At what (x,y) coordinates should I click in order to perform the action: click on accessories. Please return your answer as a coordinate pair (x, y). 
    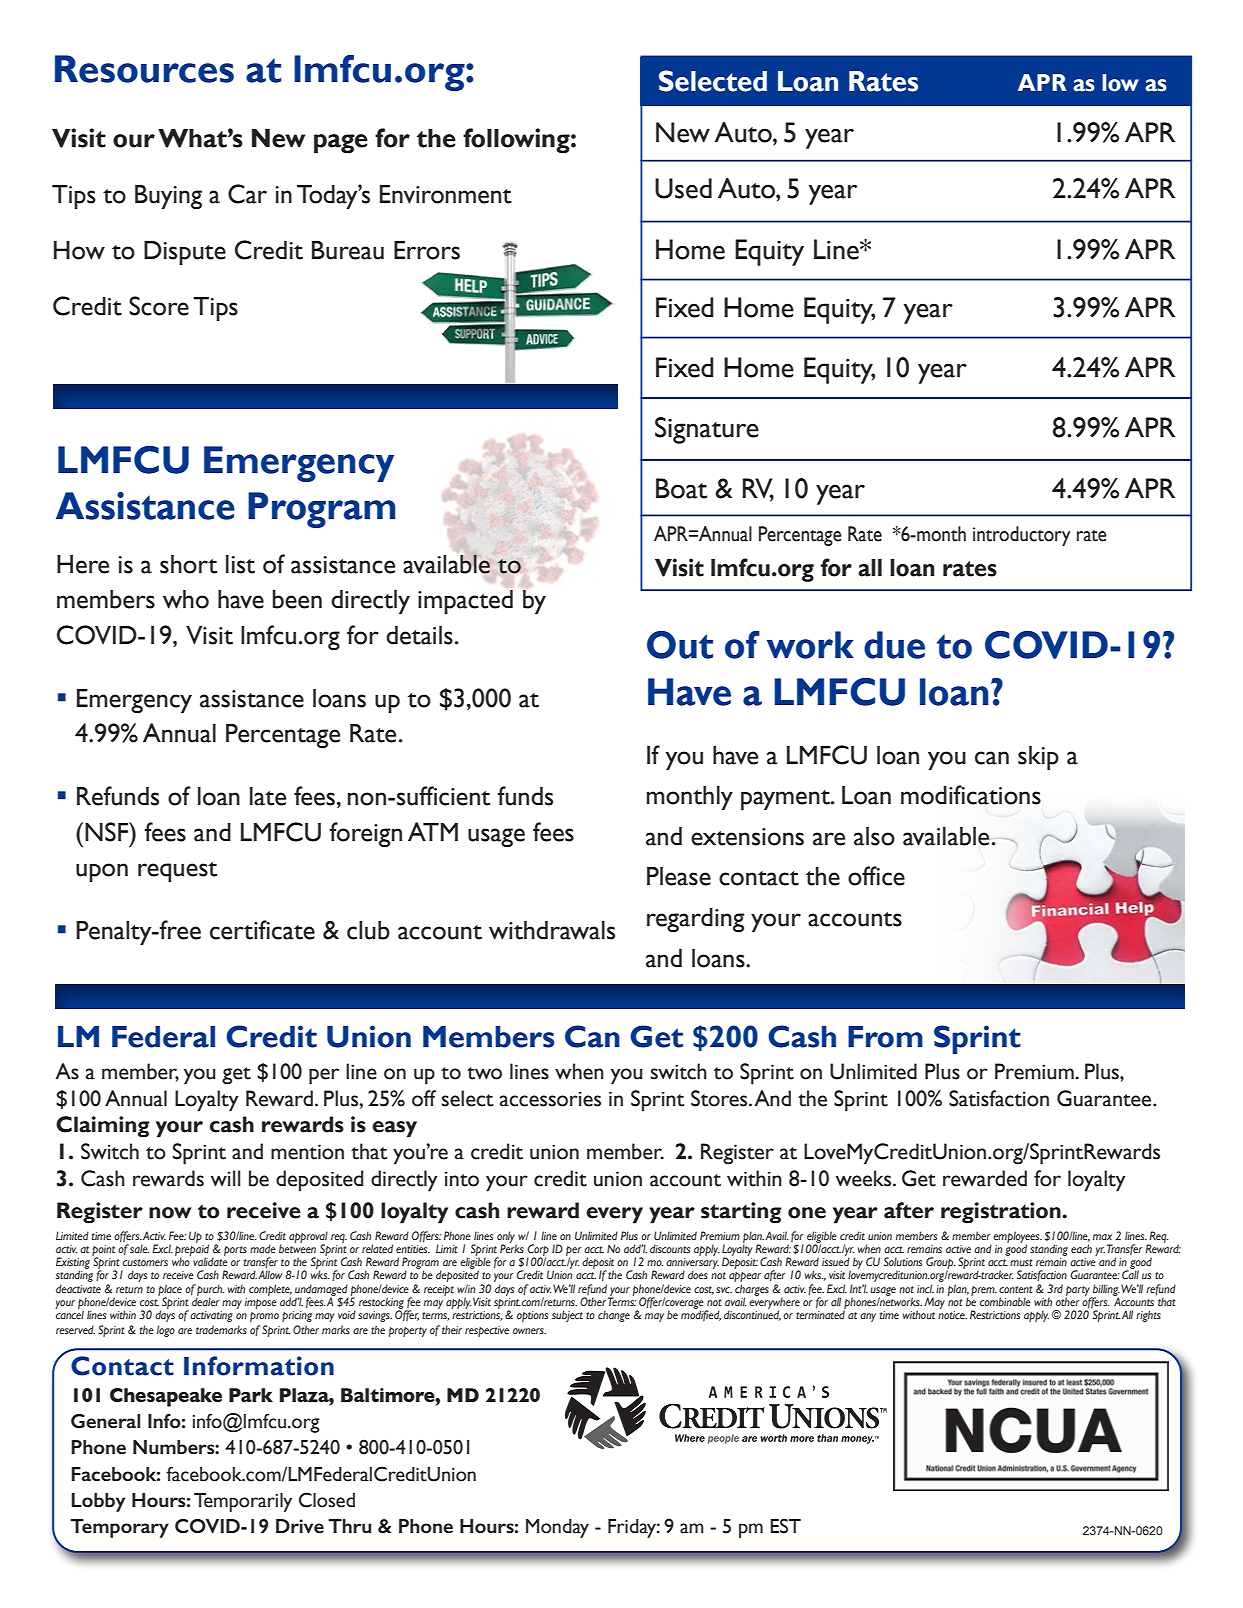
    Looking at the image, I should click on (550, 1099).
